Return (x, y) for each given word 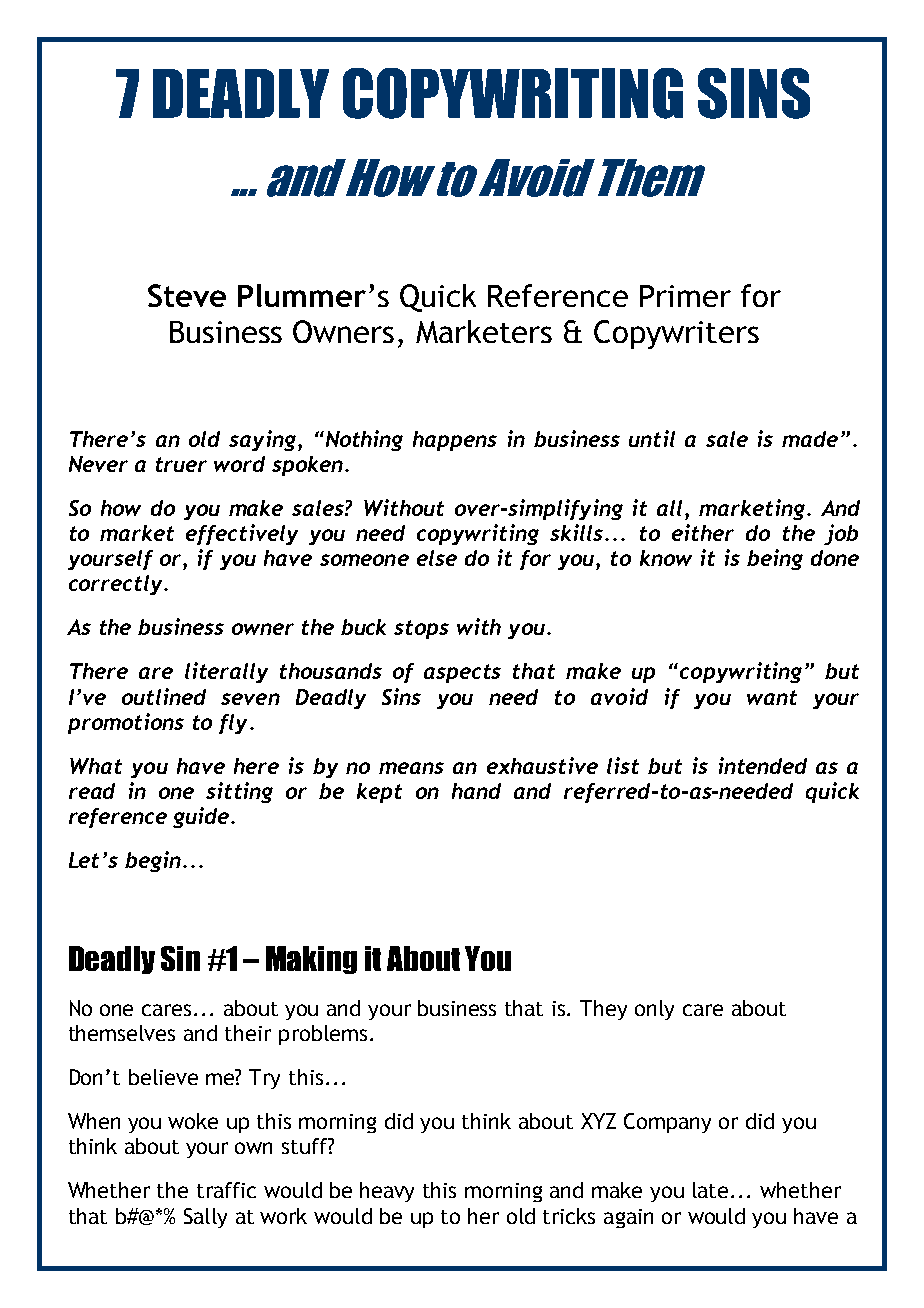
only (654, 1010)
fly (235, 724)
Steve (187, 295)
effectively (242, 534)
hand (476, 791)
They (603, 1010)
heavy (387, 1192)
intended (763, 765)
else (437, 558)
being (775, 559)
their (248, 1033)
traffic (226, 1190)
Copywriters (676, 334)
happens (455, 441)
